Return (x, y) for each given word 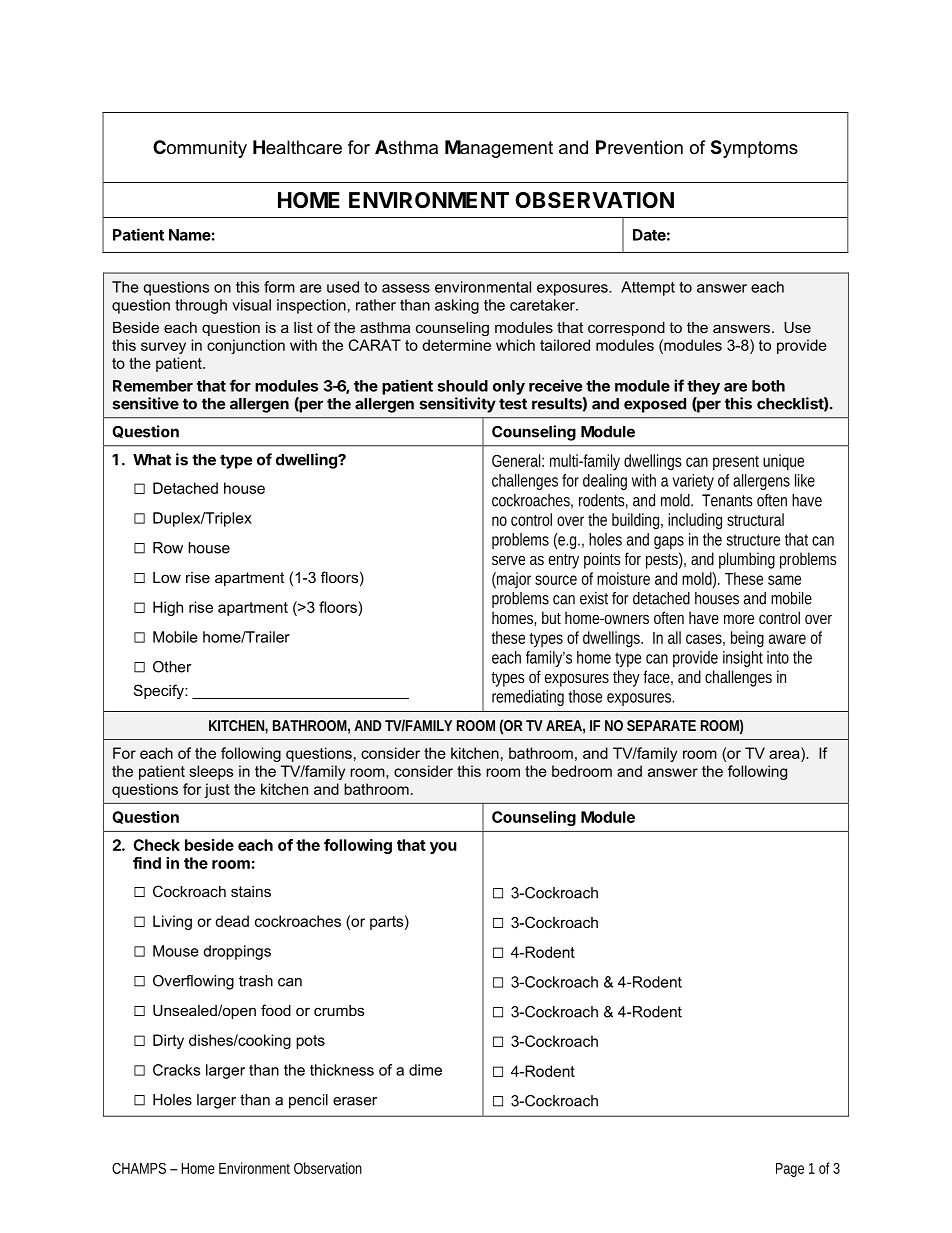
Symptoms (754, 149)
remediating (528, 698)
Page (790, 1170)
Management (499, 149)
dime (425, 1070)
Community (200, 149)
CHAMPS (139, 1168)
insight (743, 659)
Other (172, 667)
